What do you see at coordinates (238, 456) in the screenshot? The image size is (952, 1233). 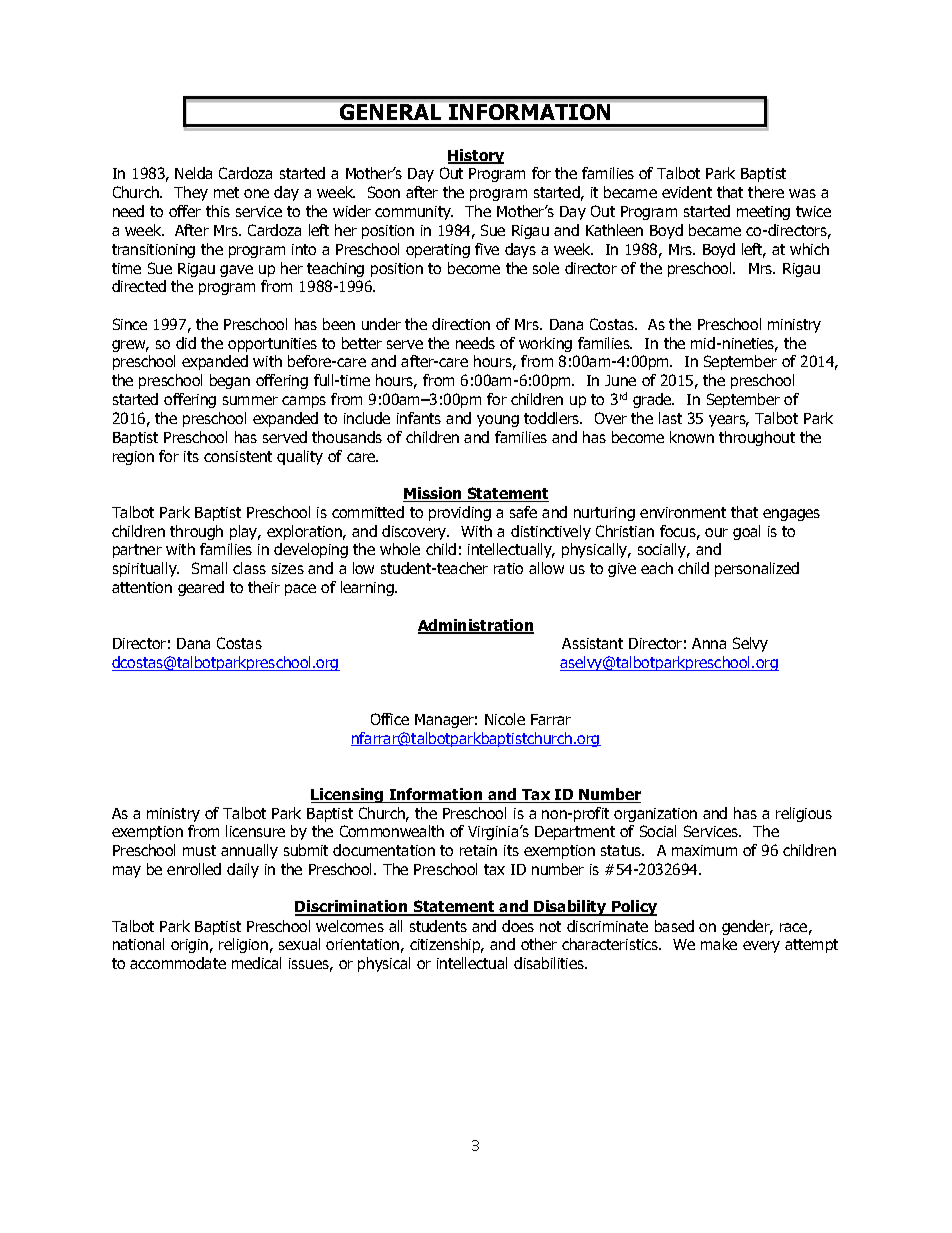 I see `consistent` at bounding box center [238, 456].
